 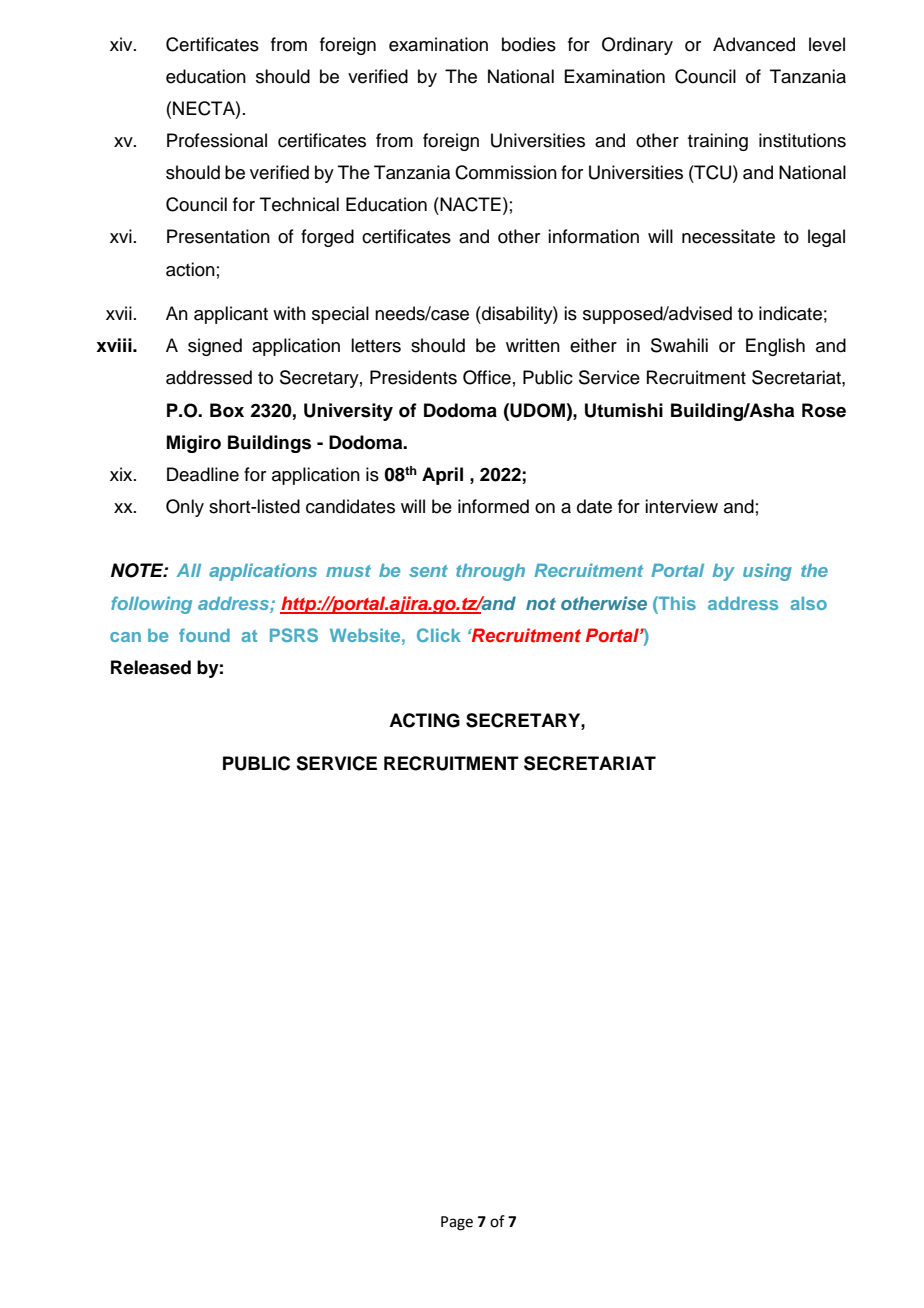 I want to click on Page, so click(x=457, y=1223).
